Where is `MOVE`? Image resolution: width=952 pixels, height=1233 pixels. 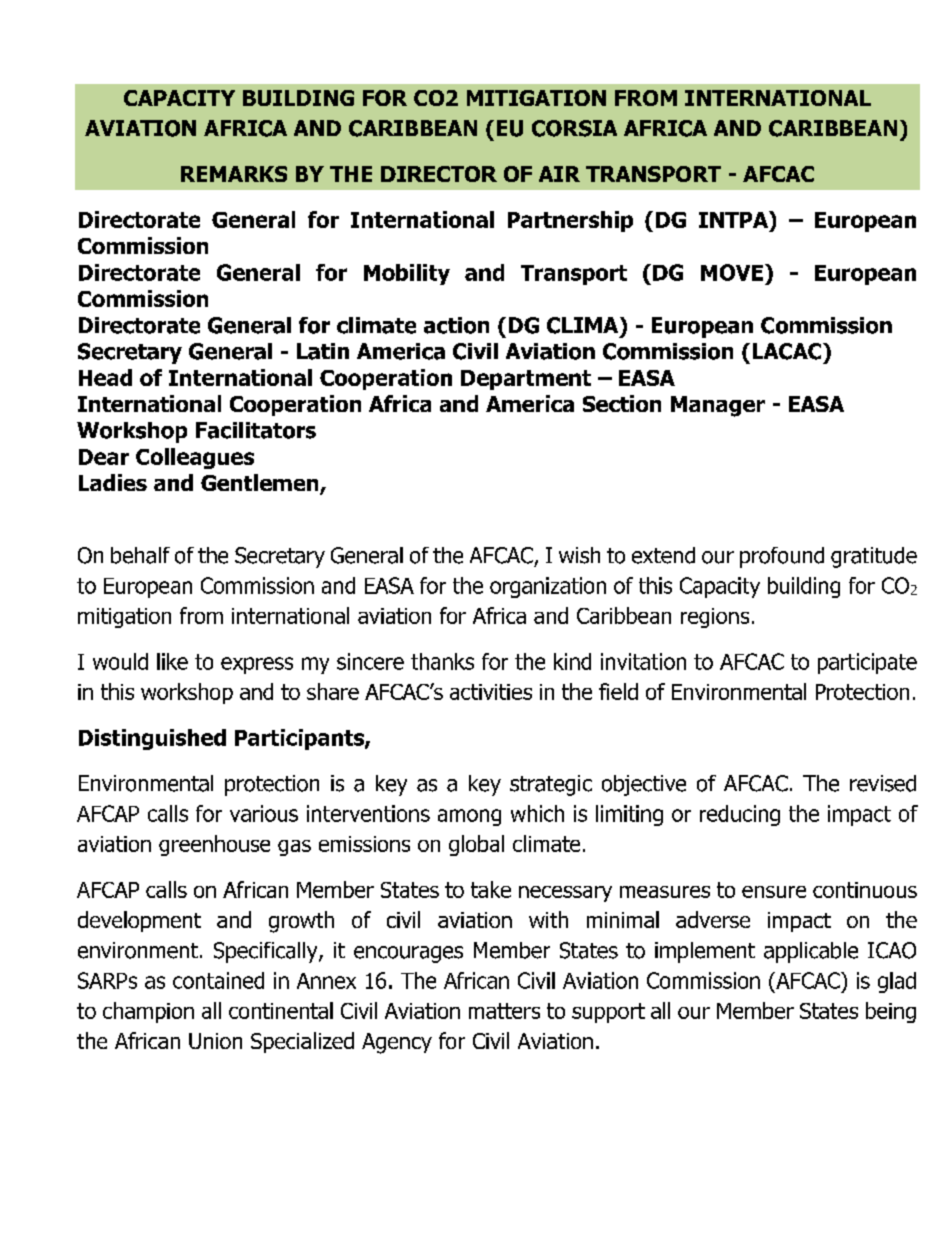 MOVE is located at coordinates (732, 272).
